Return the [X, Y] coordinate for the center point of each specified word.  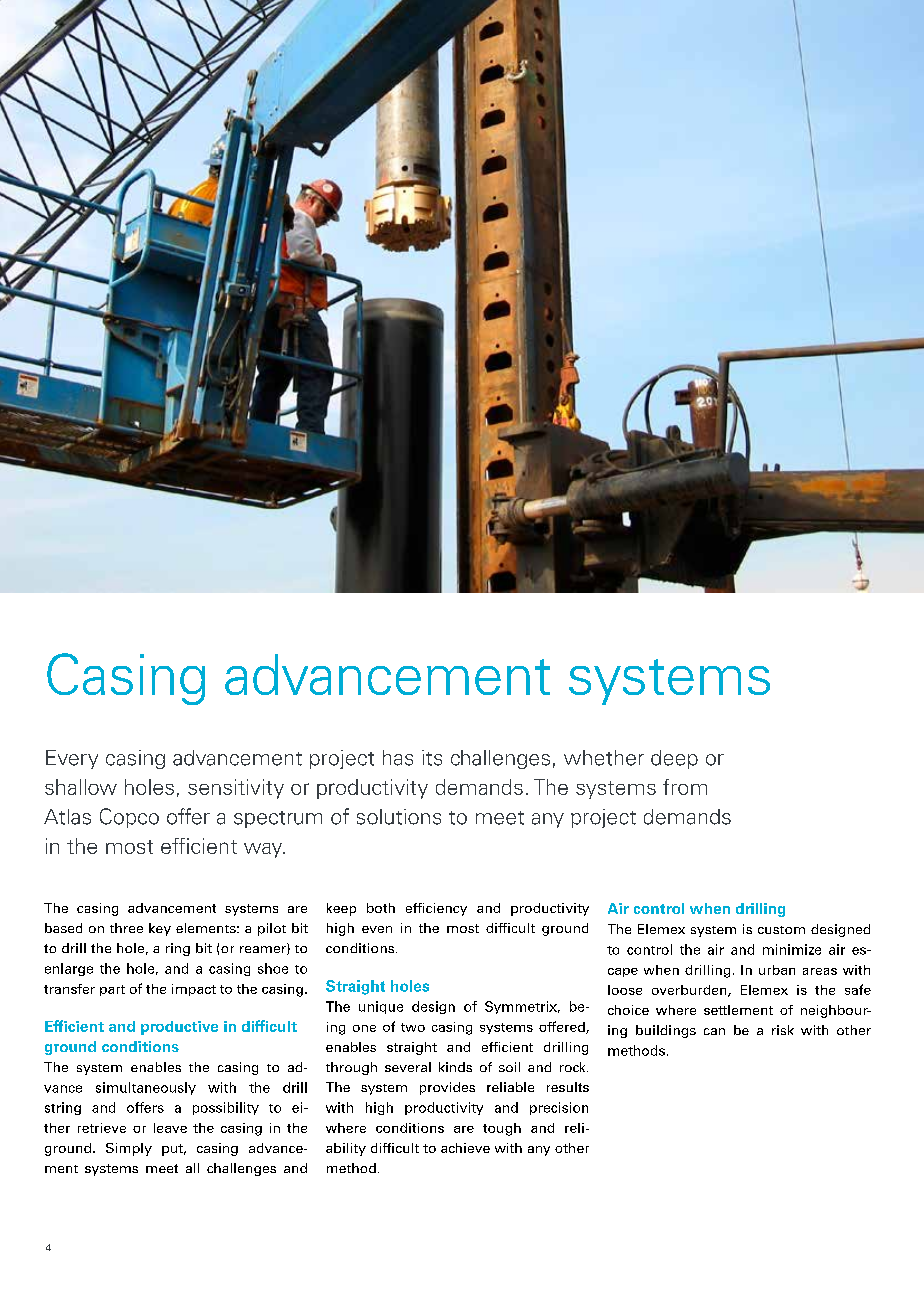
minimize [792, 949]
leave [170, 1128]
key [160, 929]
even [377, 929]
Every [72, 759]
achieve [465, 1148]
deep [674, 759]
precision [559, 1108]
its [432, 758]
